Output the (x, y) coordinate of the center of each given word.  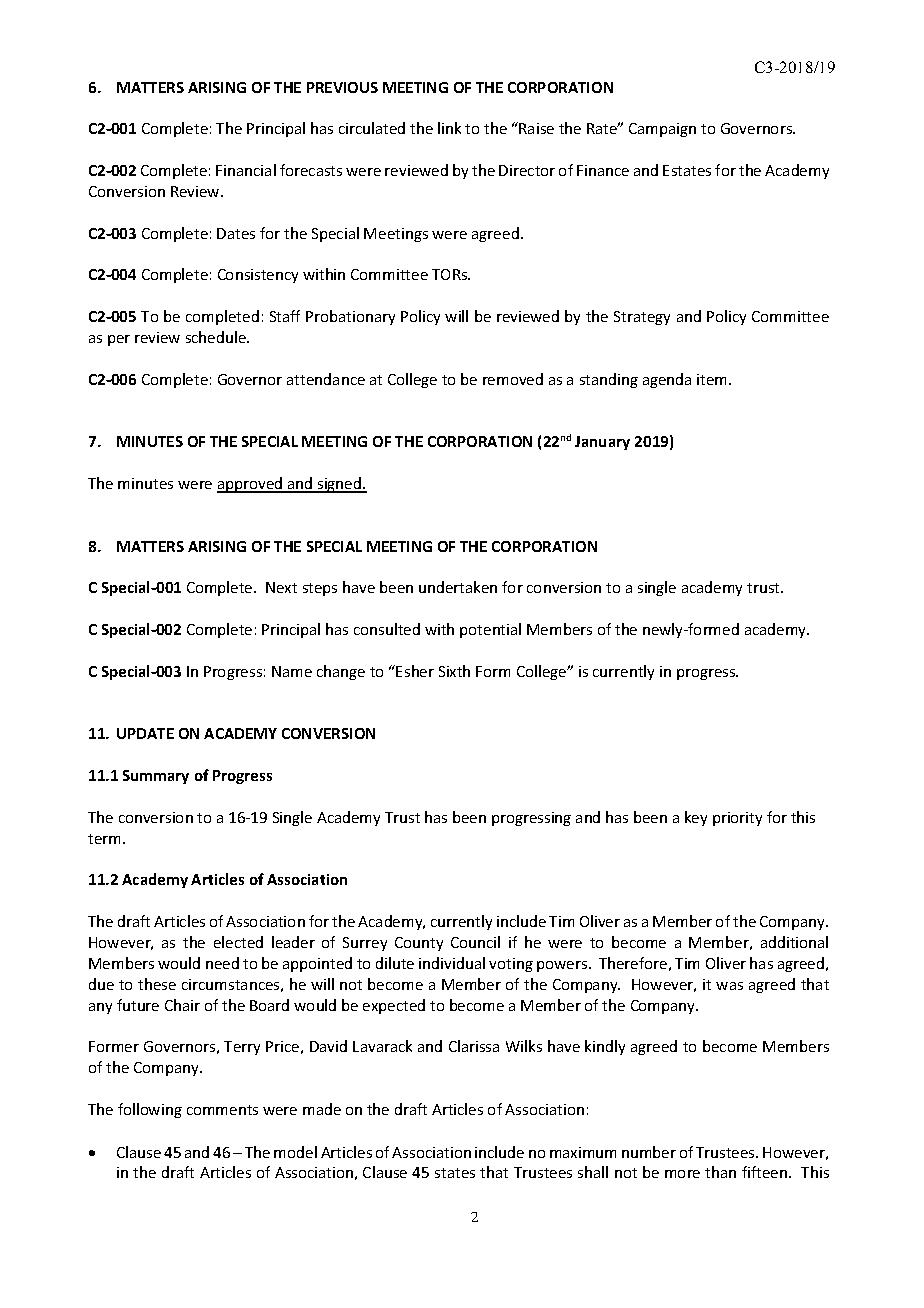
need (222, 963)
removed (513, 379)
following (150, 1110)
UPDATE (145, 733)
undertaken (458, 587)
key (696, 818)
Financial (246, 170)
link (449, 128)
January (602, 443)
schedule (217, 337)
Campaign (662, 130)
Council (475, 942)
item (713, 379)
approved (251, 485)
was (729, 986)
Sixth (454, 671)
